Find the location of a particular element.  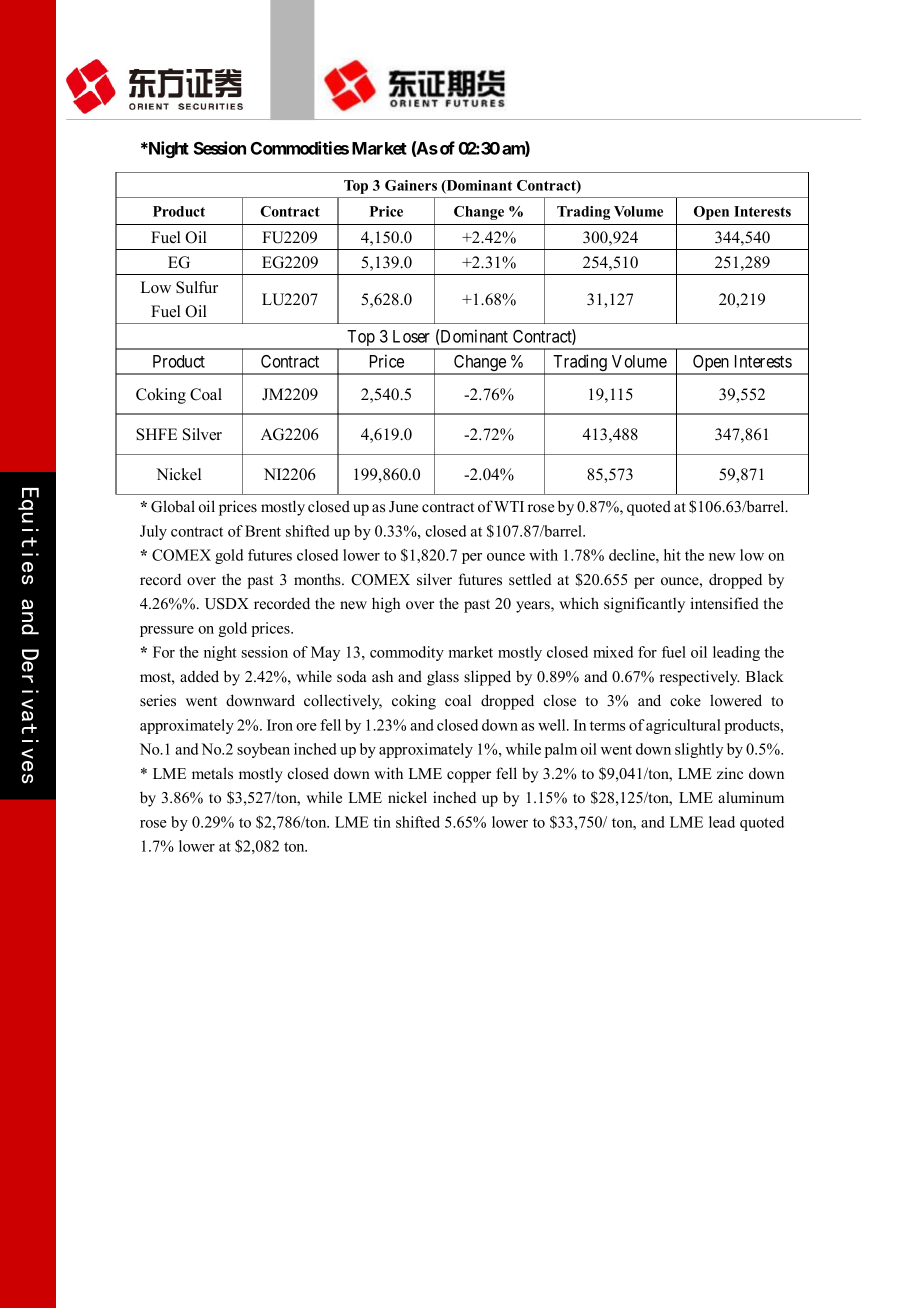

Global is located at coordinates (173, 506).
